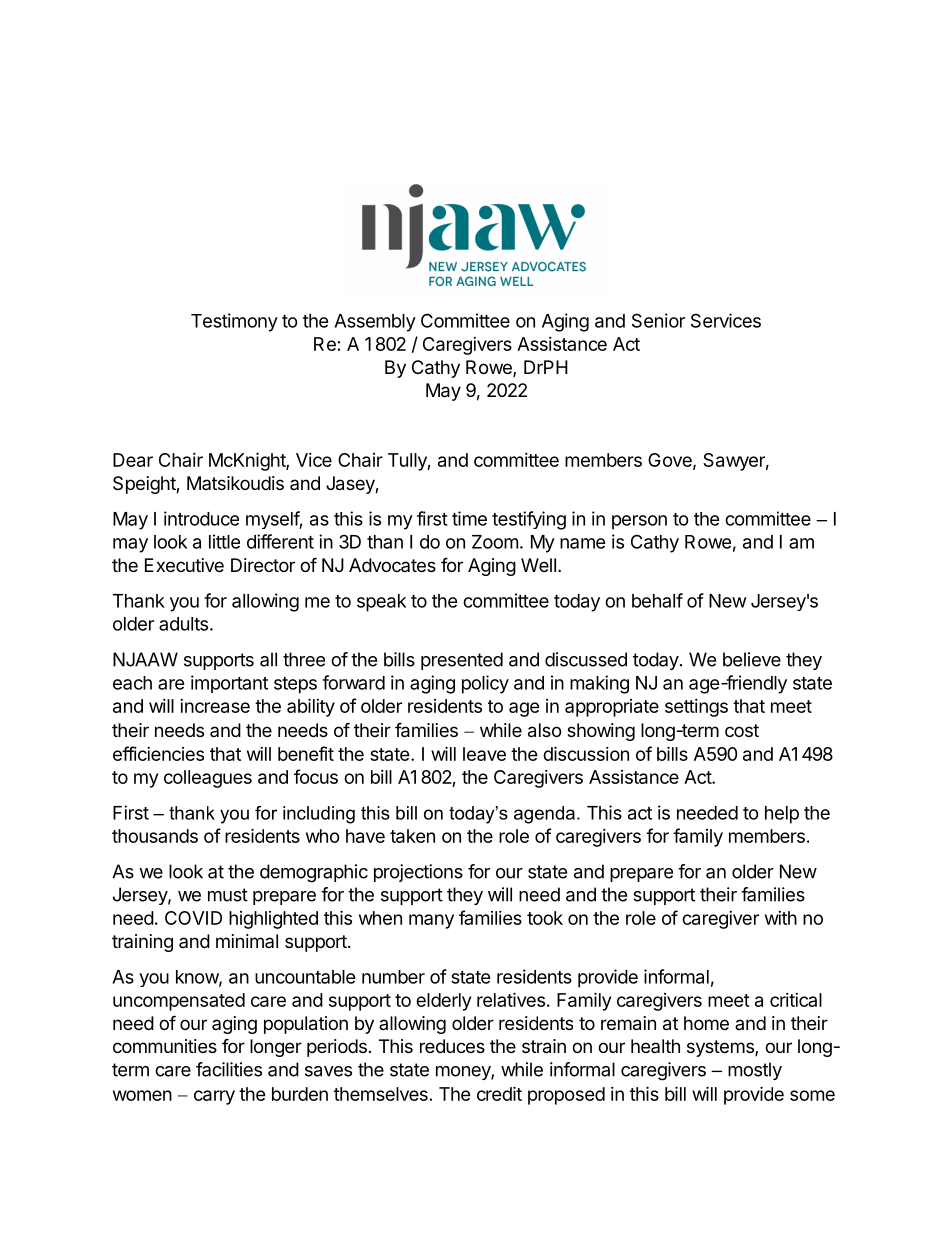 This screenshot has height=1233, width=952. I want to click on policy, so click(485, 684).
